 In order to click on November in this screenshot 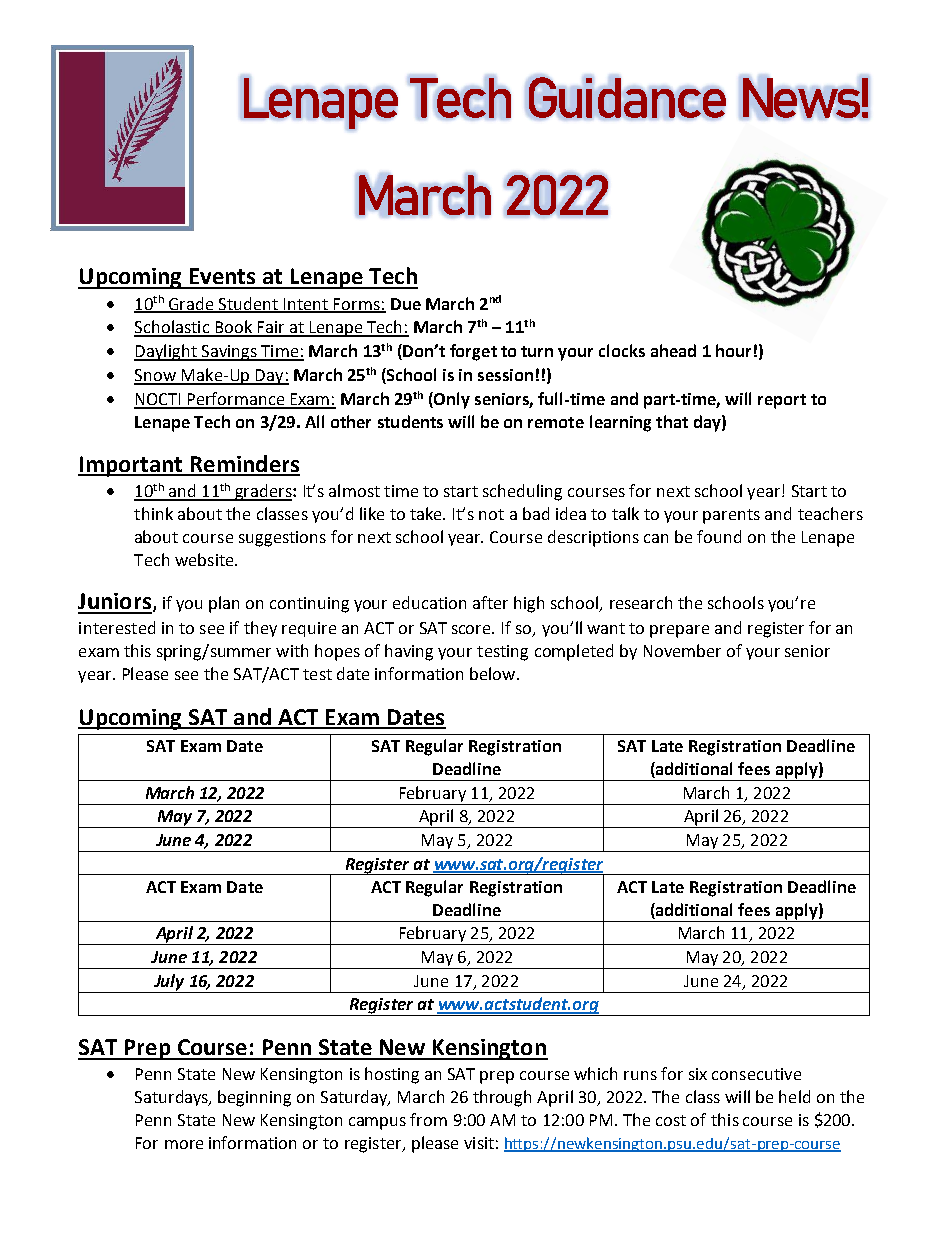, I will do `click(682, 650)`.
